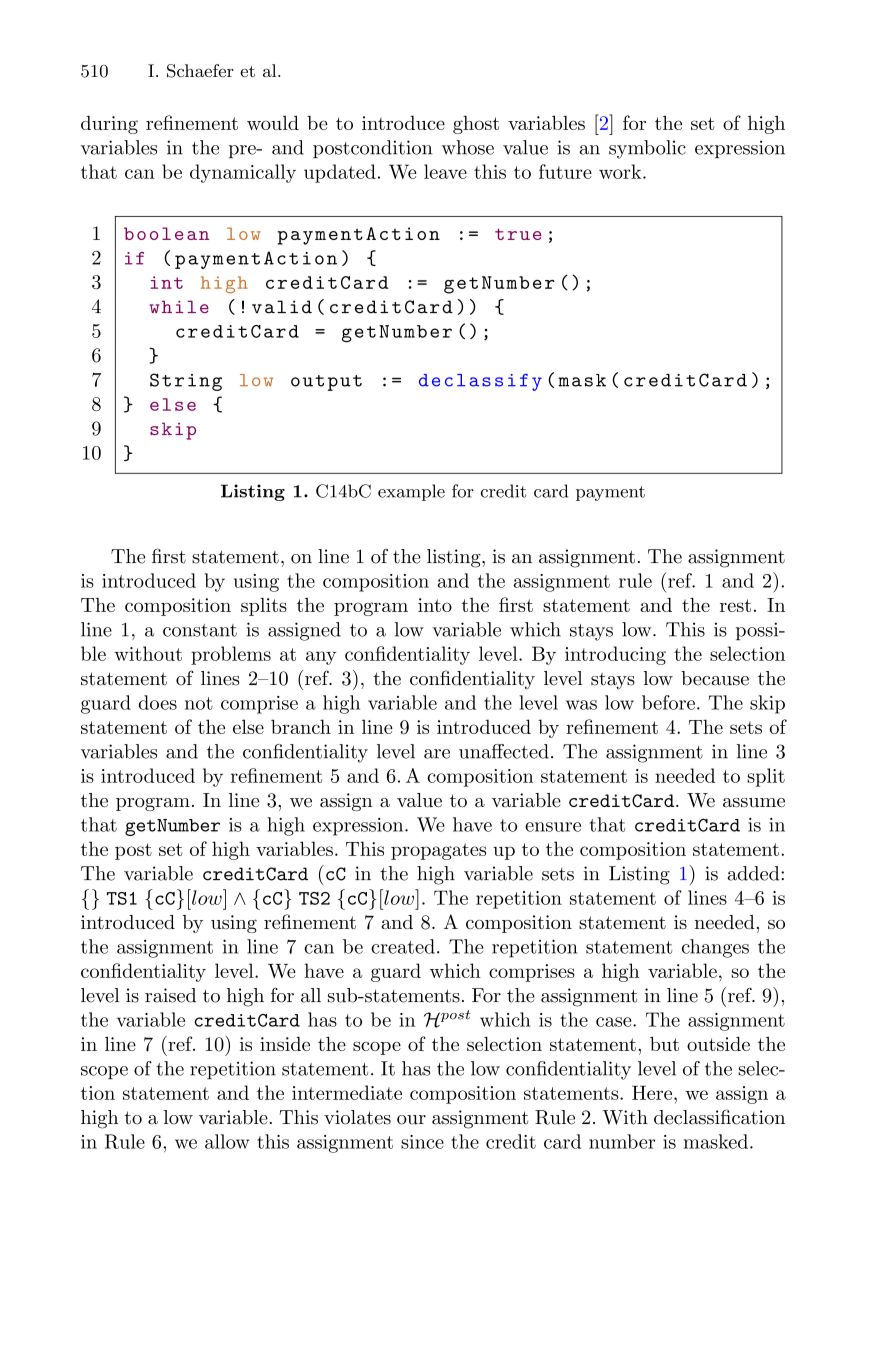 The width and height of the image is (896, 1359). Describe the element at coordinates (754, 803) in the image. I see `assume` at that location.
